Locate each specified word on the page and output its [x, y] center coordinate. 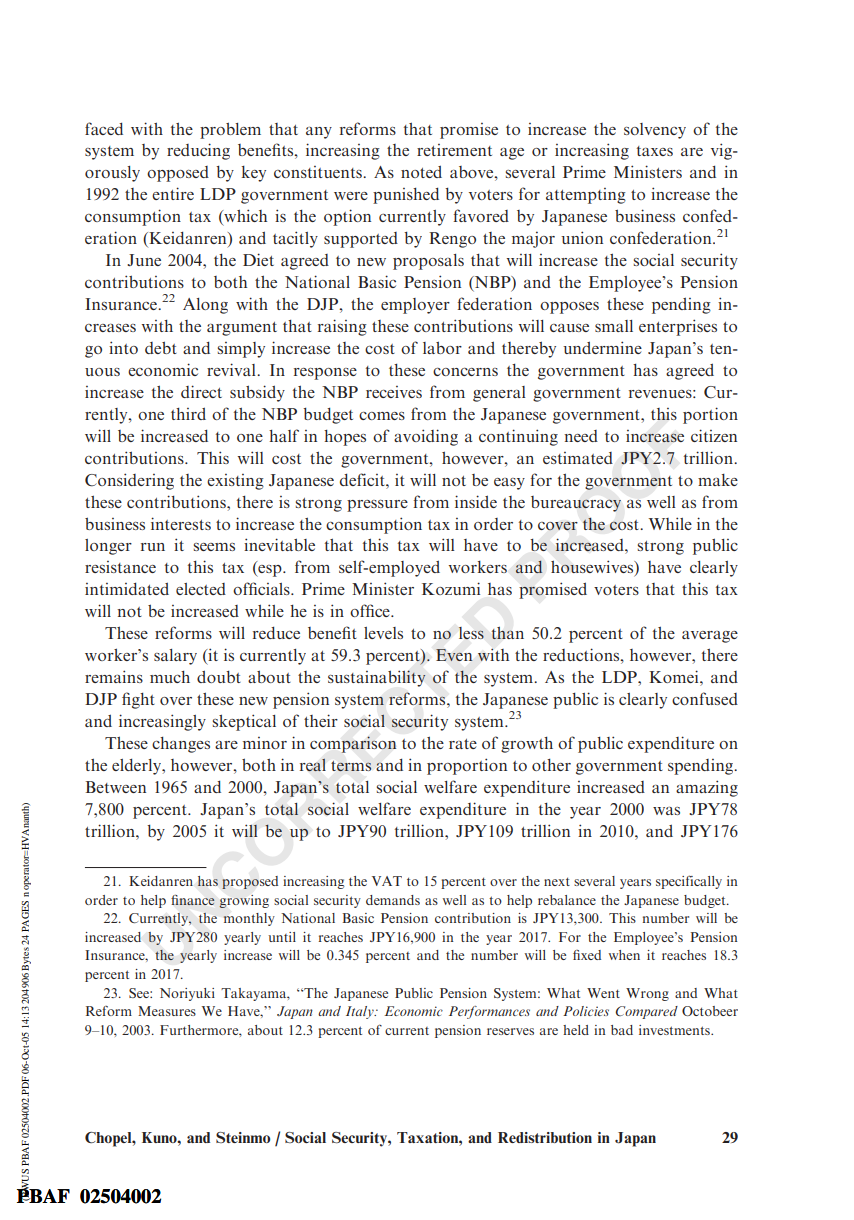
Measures [167, 1011]
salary [175, 657]
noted [421, 171]
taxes [655, 151]
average [710, 637]
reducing [198, 151]
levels [383, 633]
